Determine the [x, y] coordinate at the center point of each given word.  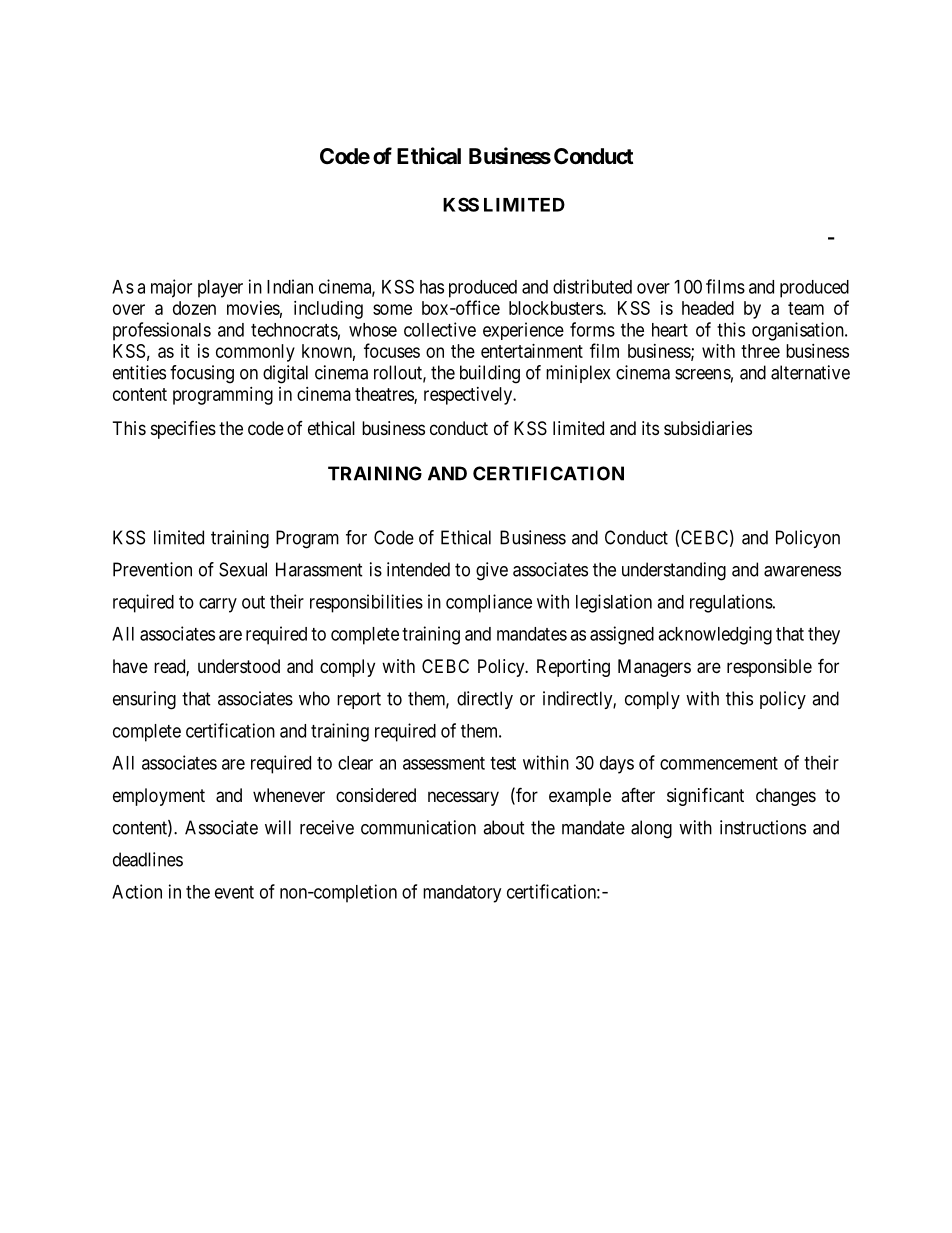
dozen [194, 308]
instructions [763, 827]
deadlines [148, 859]
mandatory [462, 894]
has [432, 287]
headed [708, 308]
